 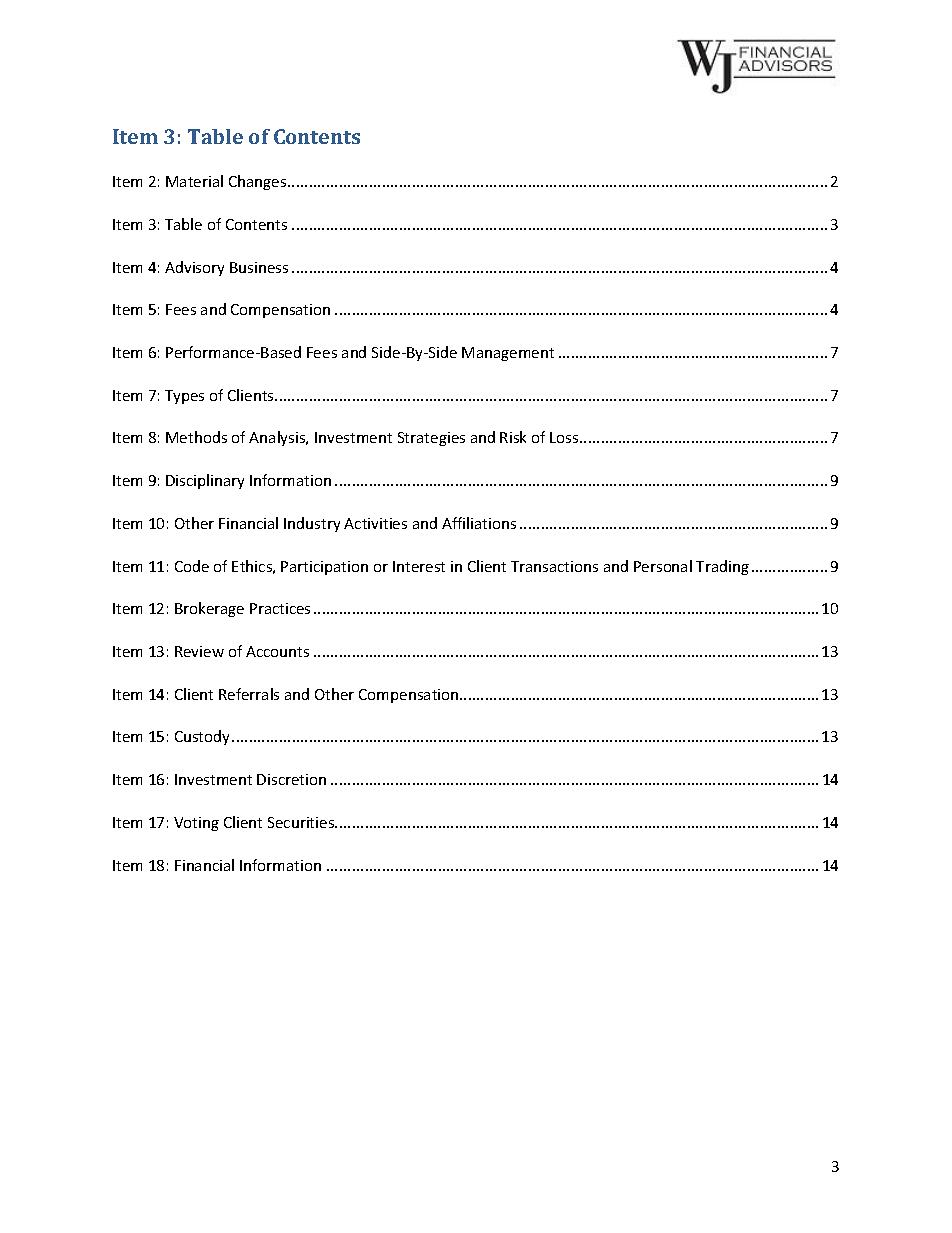 I want to click on Personal, so click(x=663, y=566).
